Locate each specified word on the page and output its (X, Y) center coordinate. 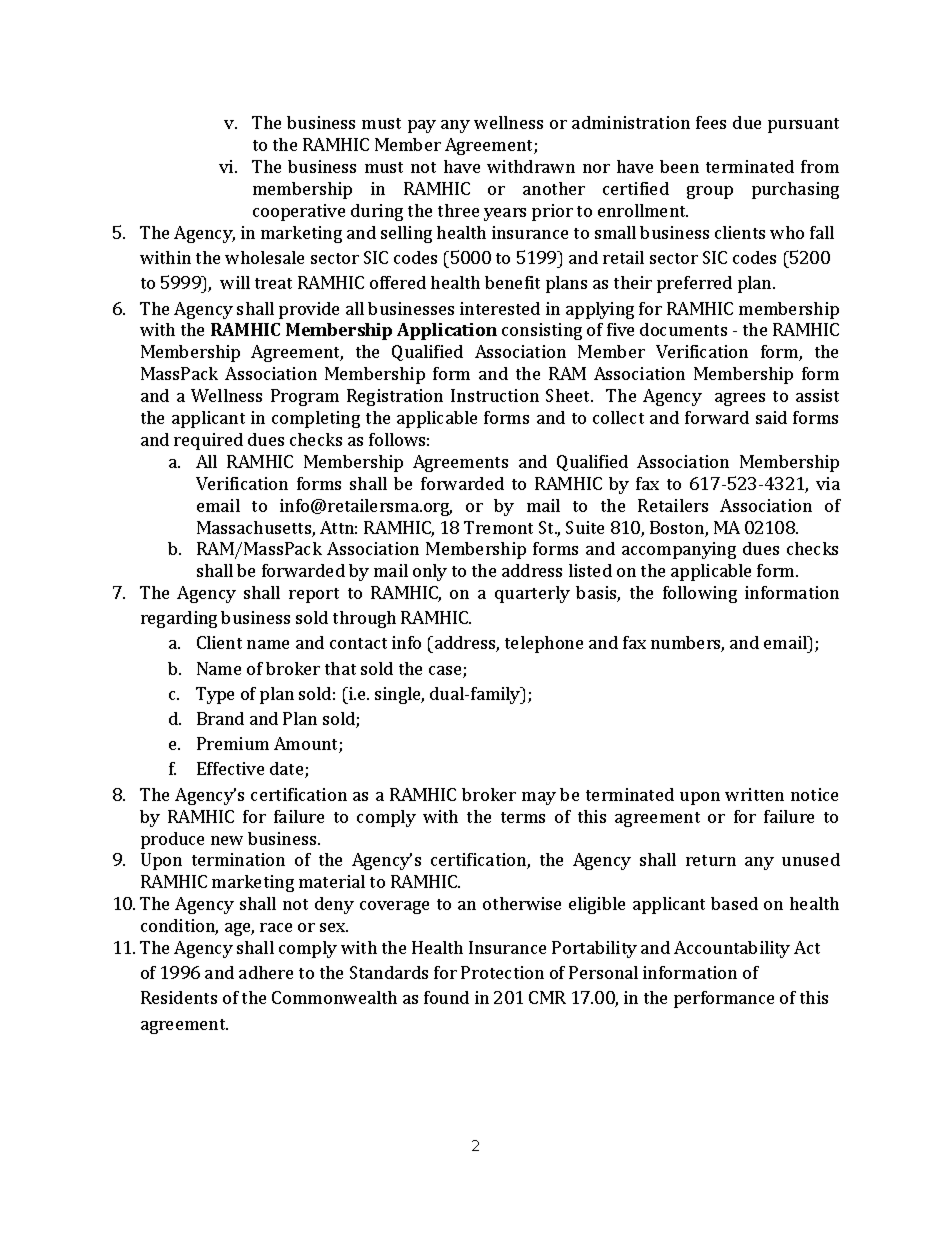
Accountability (732, 949)
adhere (266, 972)
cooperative (299, 212)
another (554, 188)
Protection (502, 972)
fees (711, 122)
